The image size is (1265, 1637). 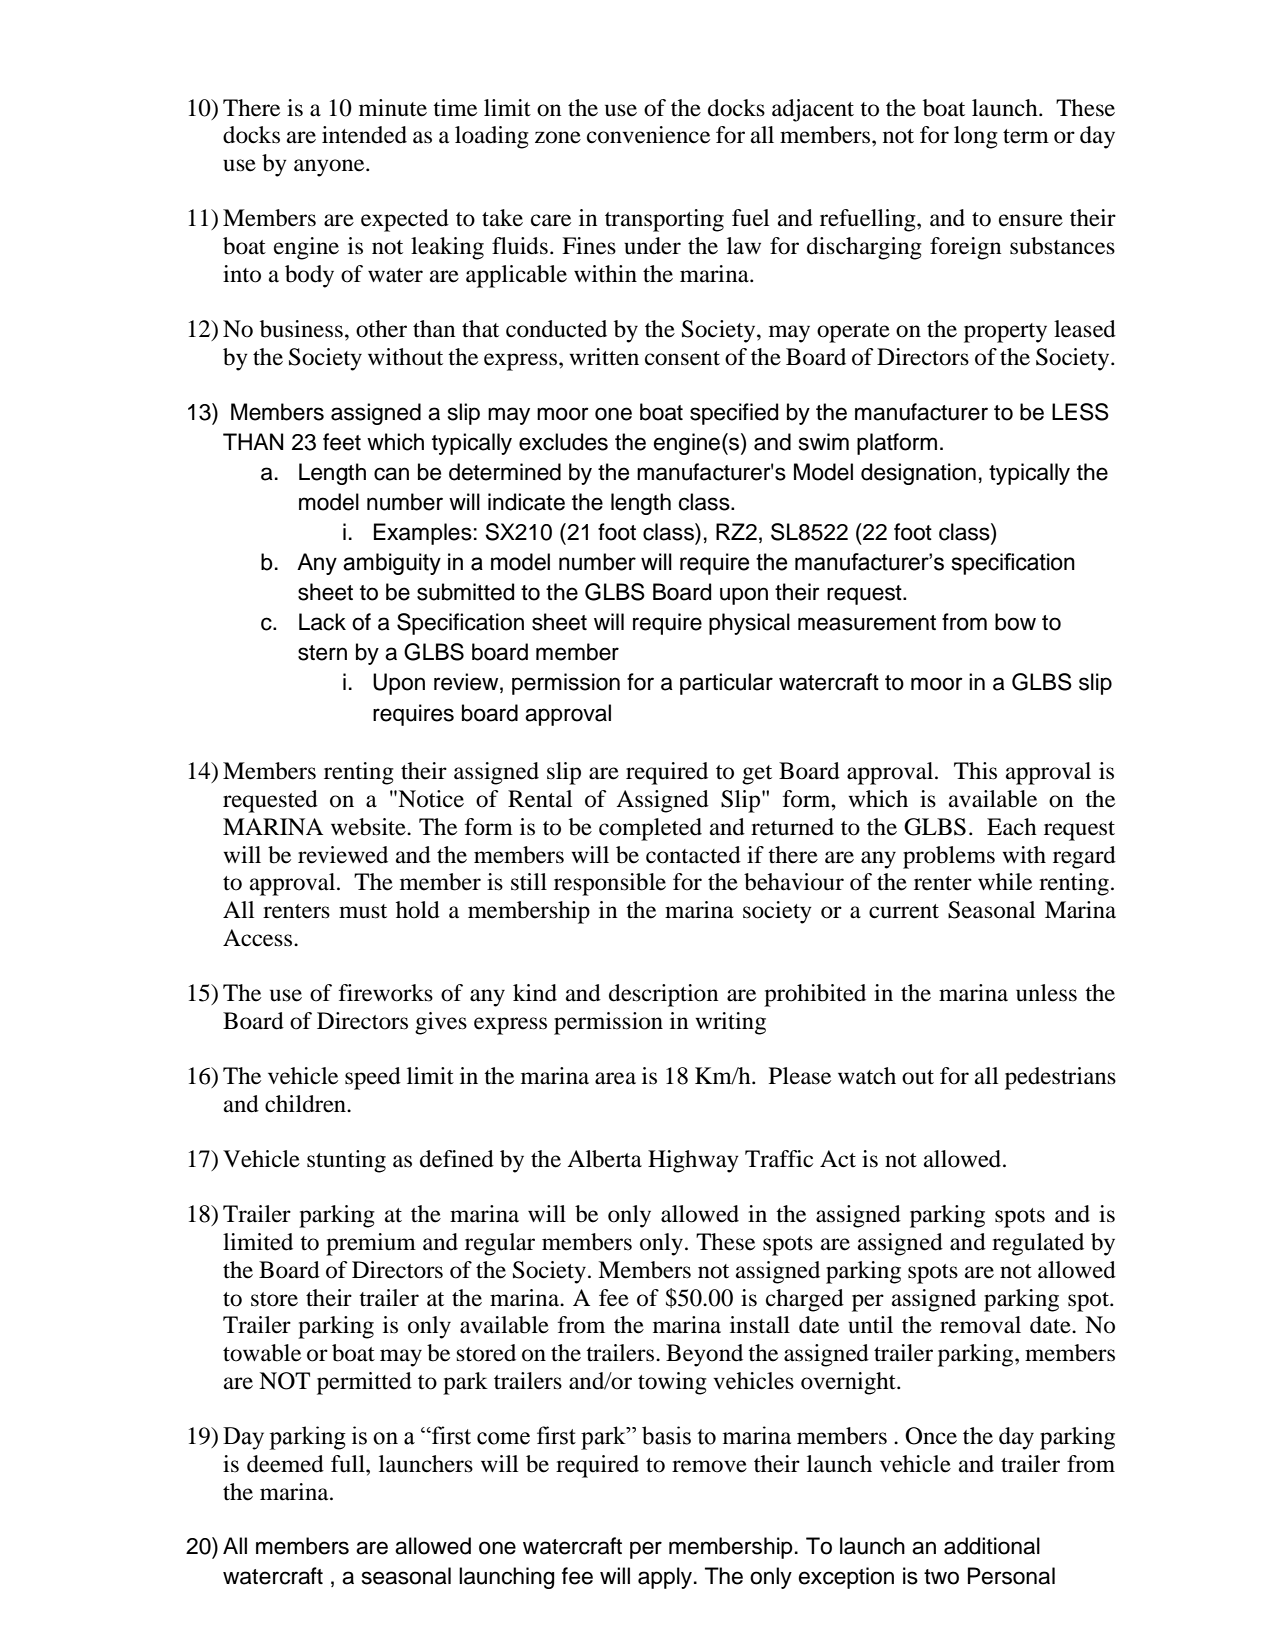 What do you see at coordinates (665, 1578) in the document?
I see `apply` at bounding box center [665, 1578].
